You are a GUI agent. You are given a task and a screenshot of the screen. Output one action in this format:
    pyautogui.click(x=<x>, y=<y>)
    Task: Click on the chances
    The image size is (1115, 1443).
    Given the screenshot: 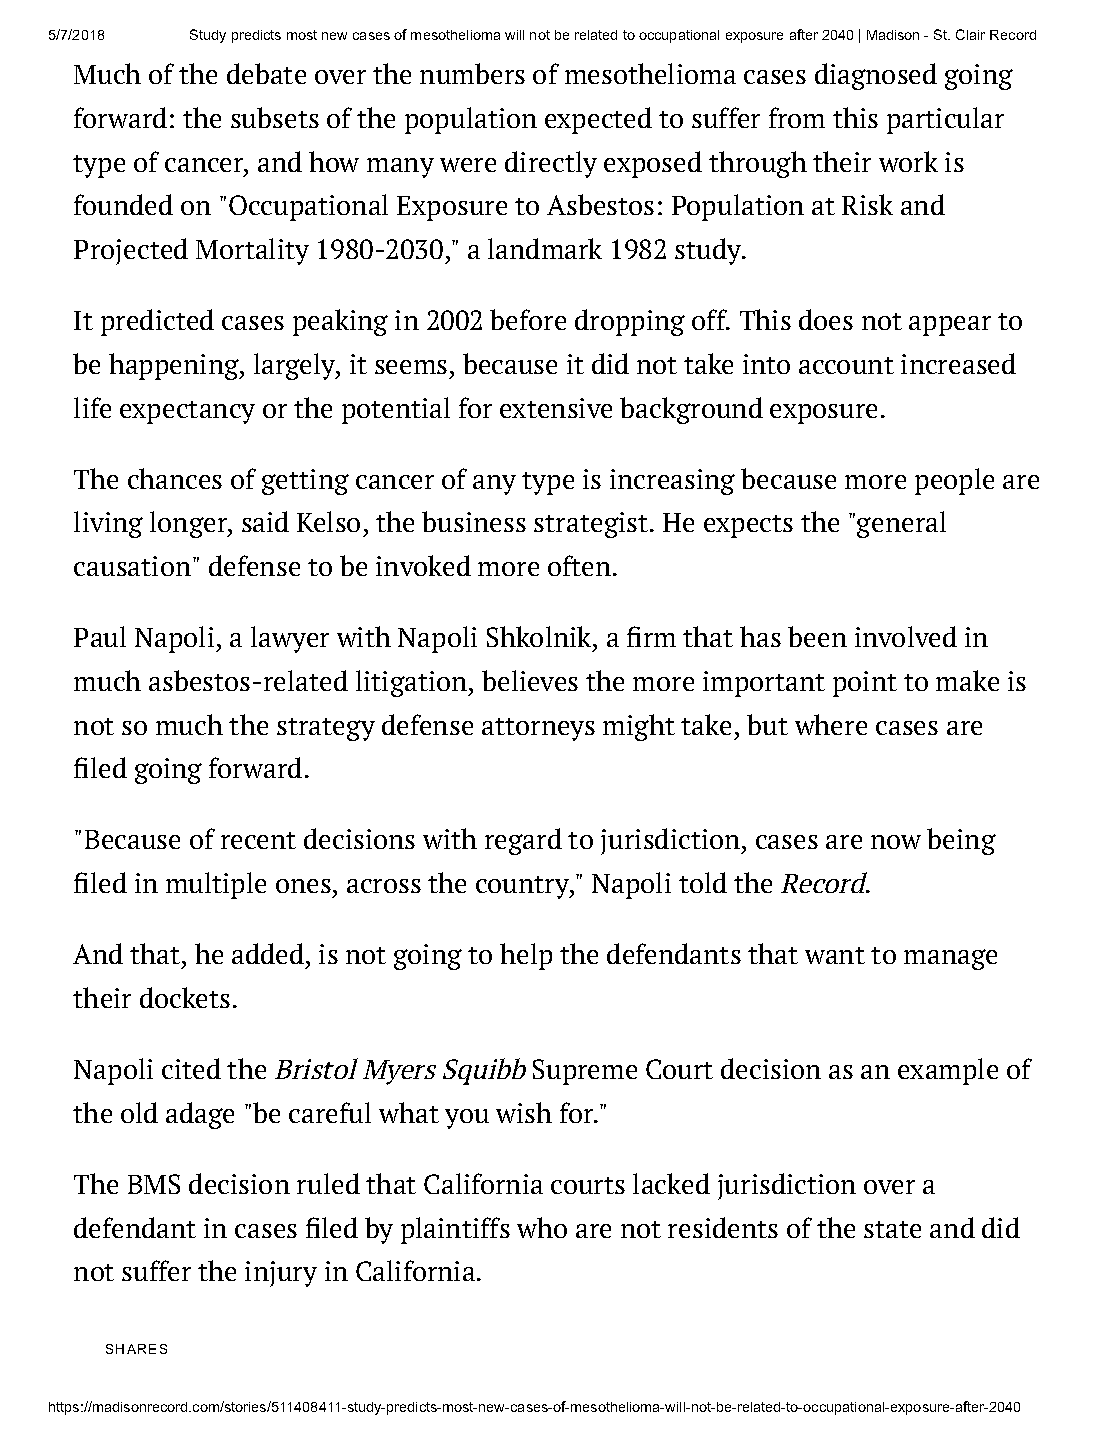 What is the action you would take?
    pyautogui.click(x=175, y=478)
